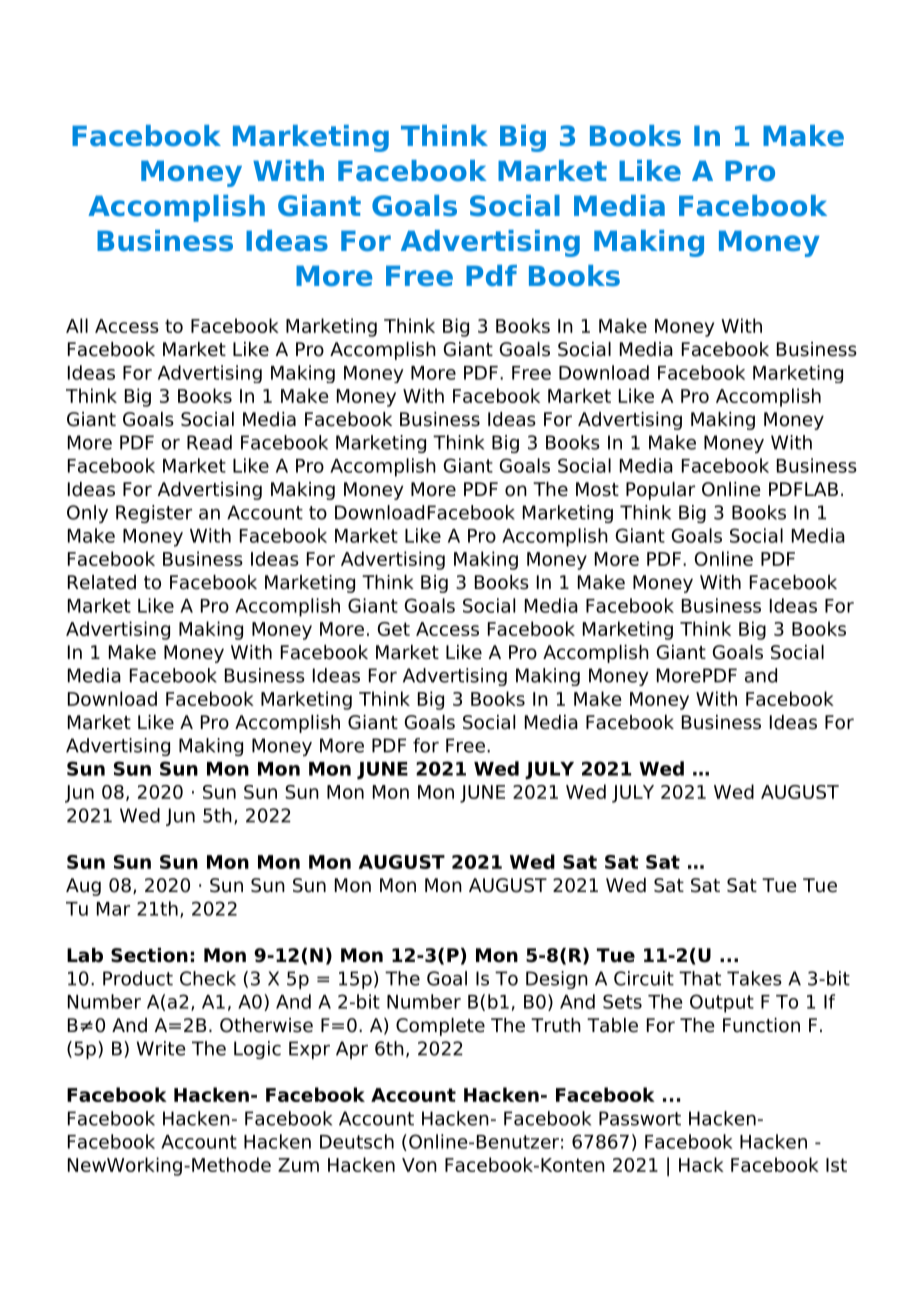  What do you see at coordinates (597, 489) in the document?
I see `Most` at bounding box center [597, 489].
